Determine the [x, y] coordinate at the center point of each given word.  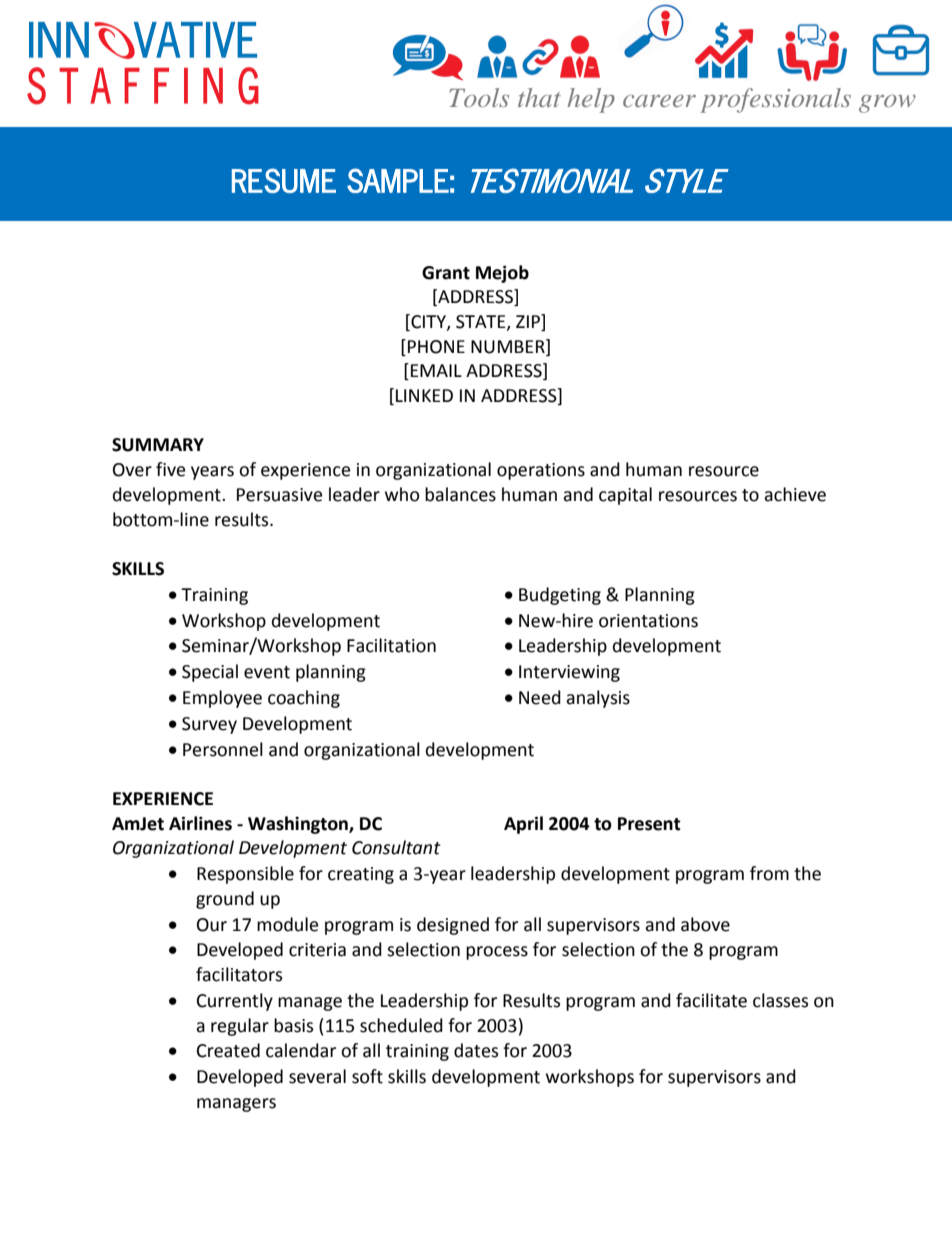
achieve [795, 494]
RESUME [284, 180]
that [539, 97]
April [523, 825]
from [769, 873]
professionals [775, 100]
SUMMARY [158, 445]
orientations [648, 621]
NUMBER [509, 346]
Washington [299, 825]
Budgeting [560, 596]
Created [228, 1050]
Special [210, 673]
